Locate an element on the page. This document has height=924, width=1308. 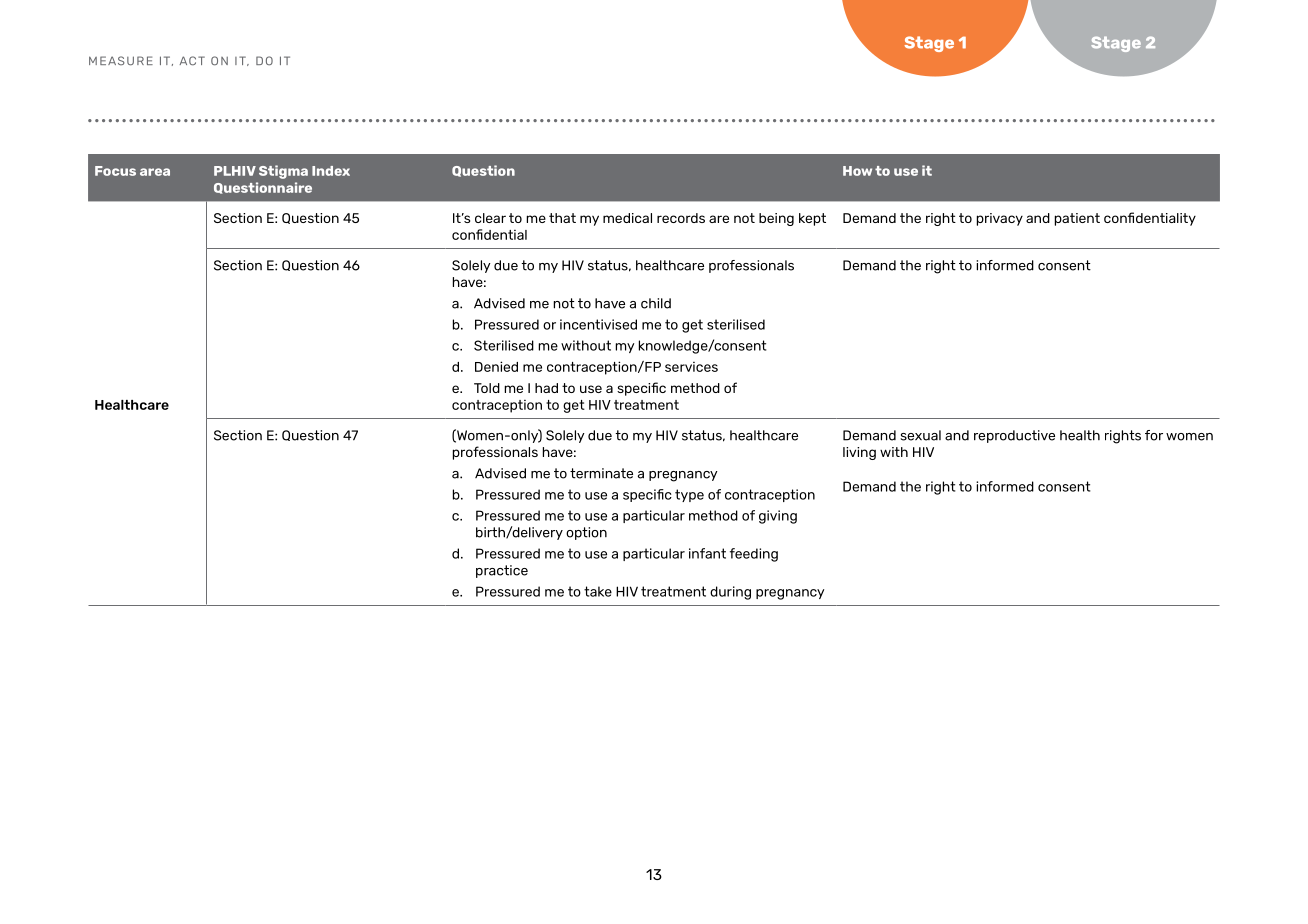
Told is located at coordinates (487, 388).
